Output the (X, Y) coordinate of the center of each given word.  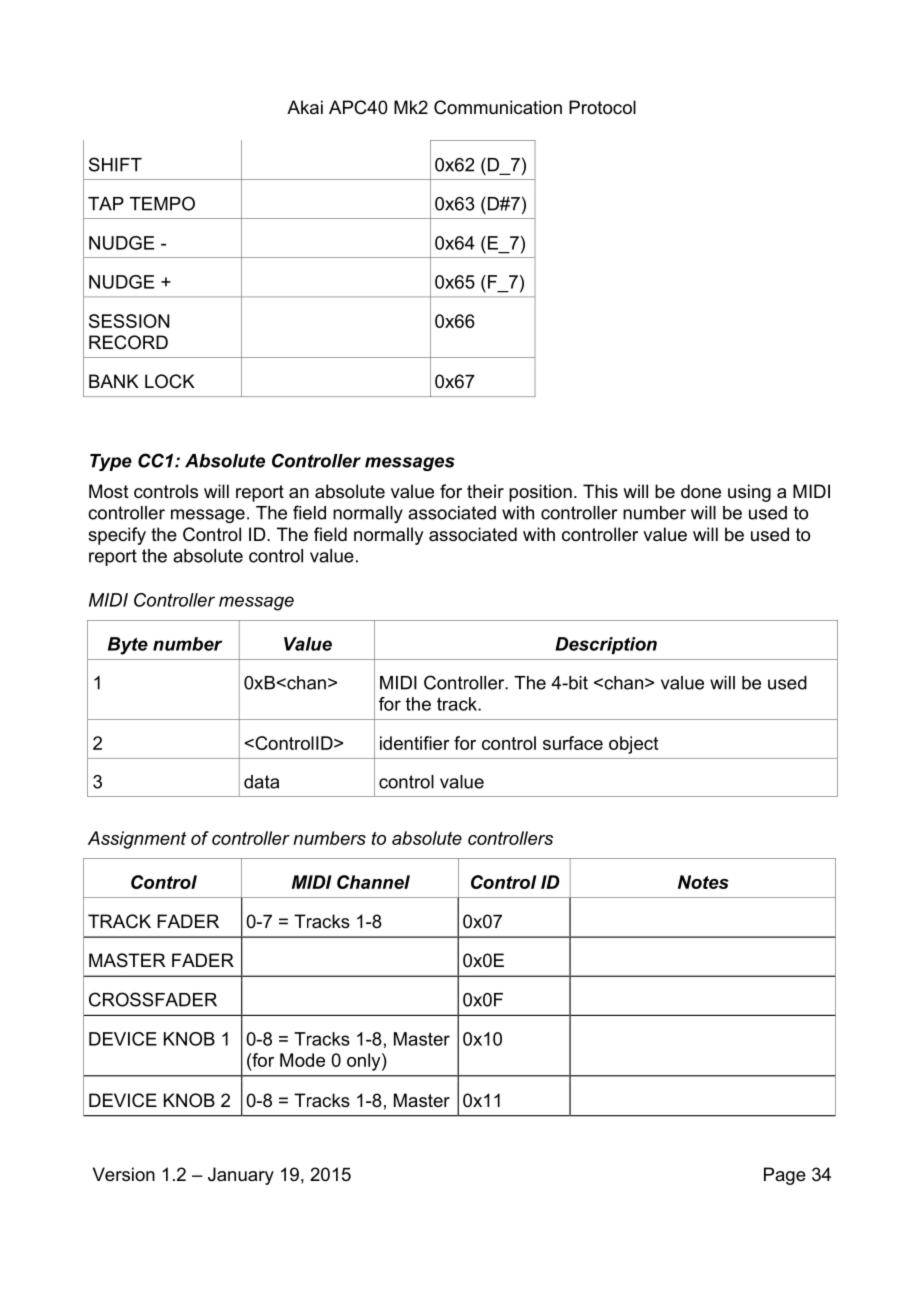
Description (606, 645)
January (241, 1176)
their (485, 491)
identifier (415, 743)
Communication (498, 107)
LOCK (170, 381)
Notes (703, 882)
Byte (128, 646)
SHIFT (115, 164)
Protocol (602, 107)
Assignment (137, 840)
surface (573, 743)
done (701, 491)
